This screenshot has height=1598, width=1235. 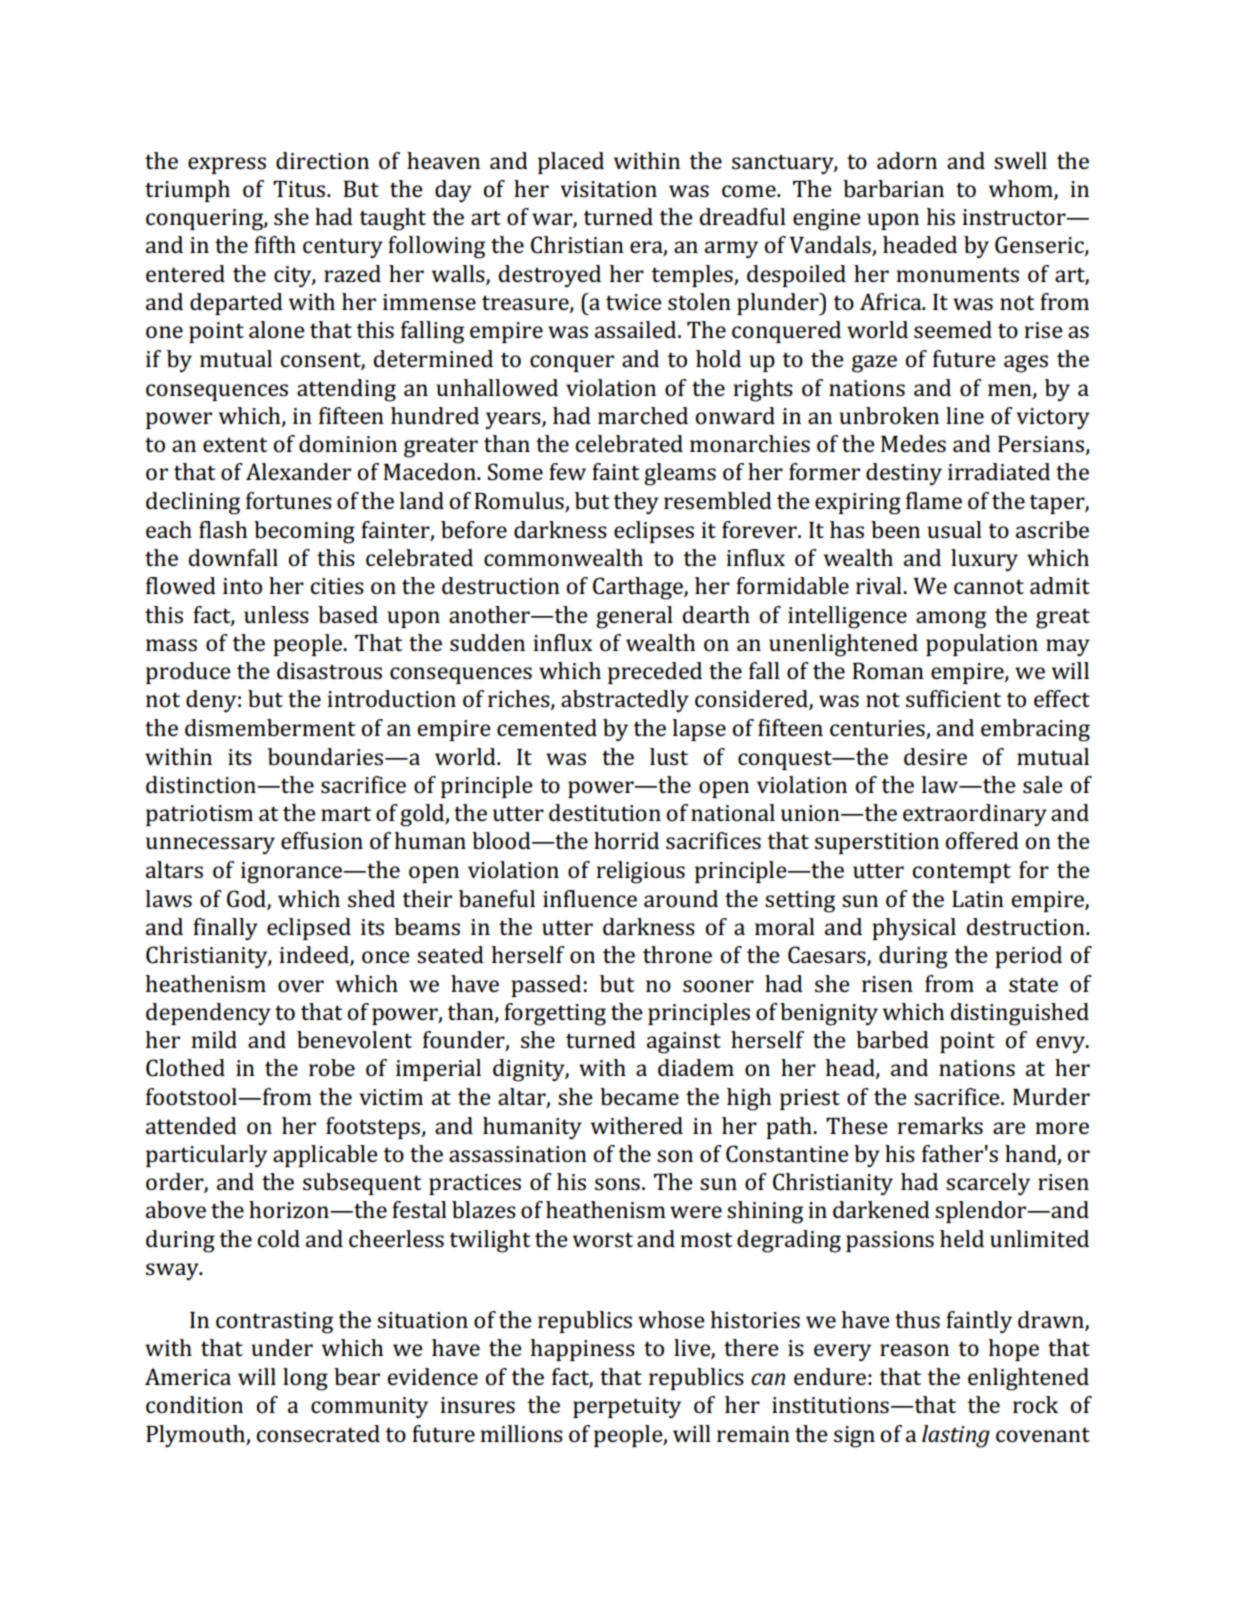 I want to click on instructor, so click(x=1015, y=217).
